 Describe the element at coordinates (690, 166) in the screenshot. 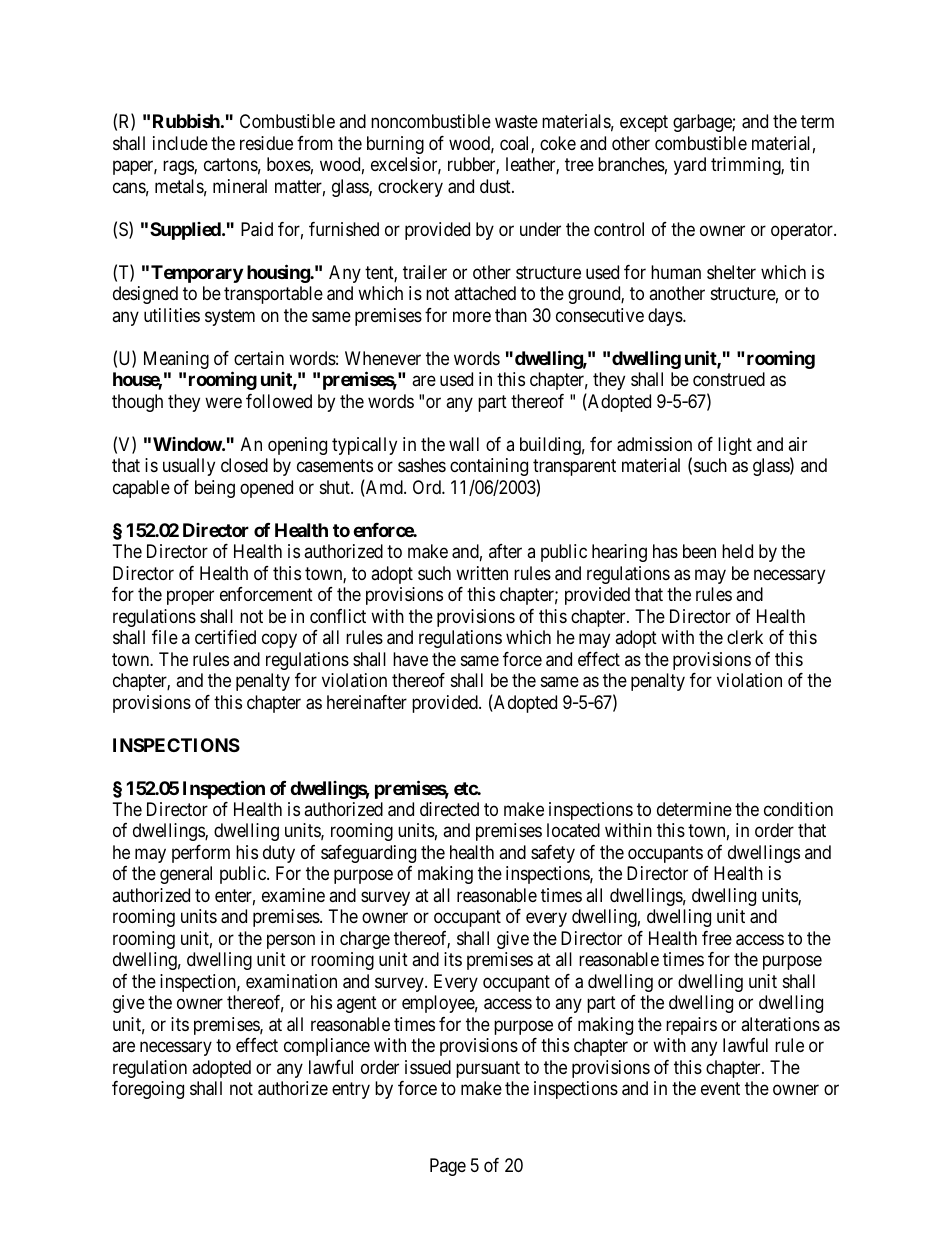

I see `yard` at that location.
